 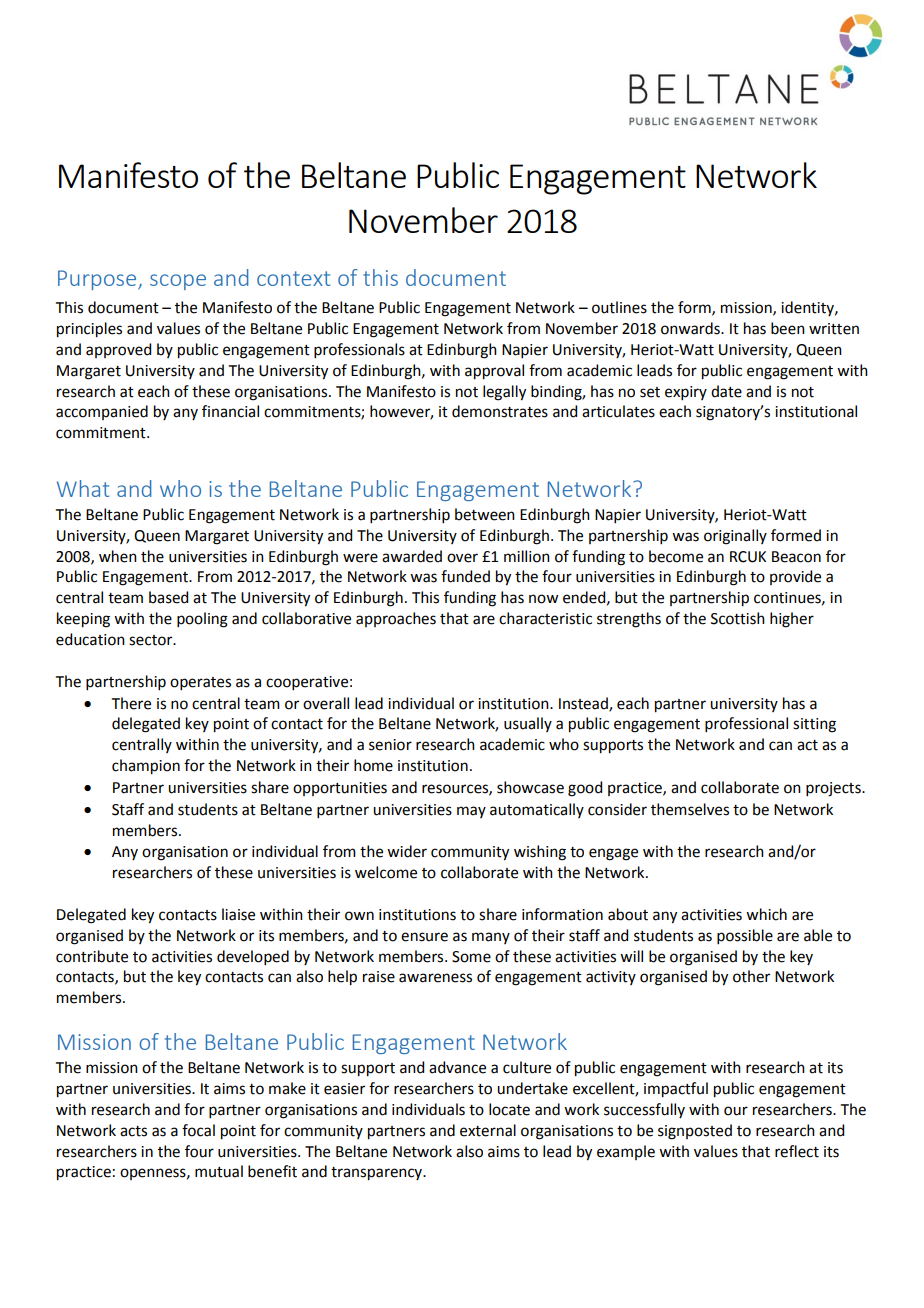 I want to click on between, so click(x=485, y=514).
